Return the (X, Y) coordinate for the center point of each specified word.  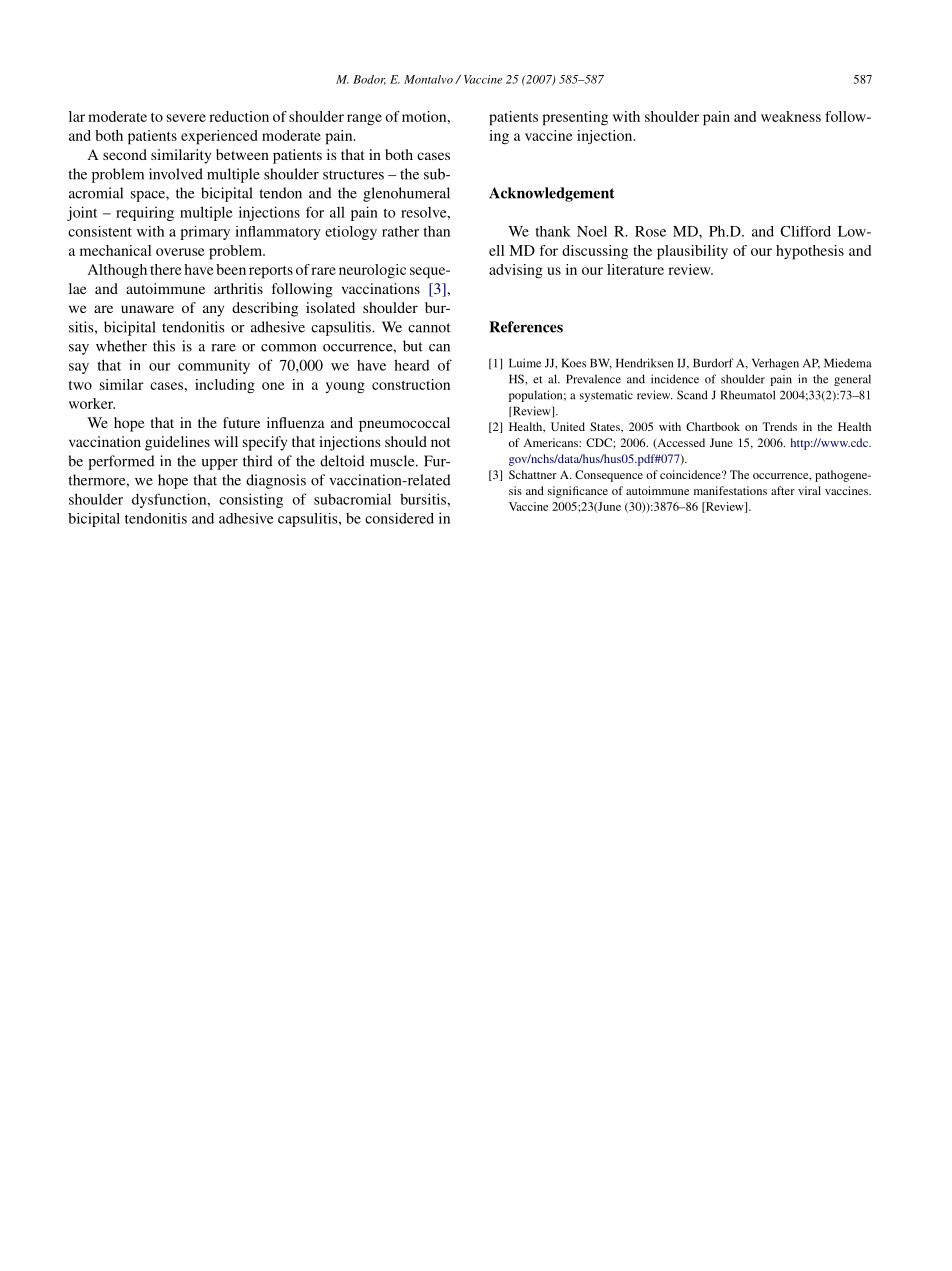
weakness (791, 116)
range (364, 120)
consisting (251, 500)
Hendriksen (644, 363)
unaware (147, 309)
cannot (429, 328)
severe (186, 118)
